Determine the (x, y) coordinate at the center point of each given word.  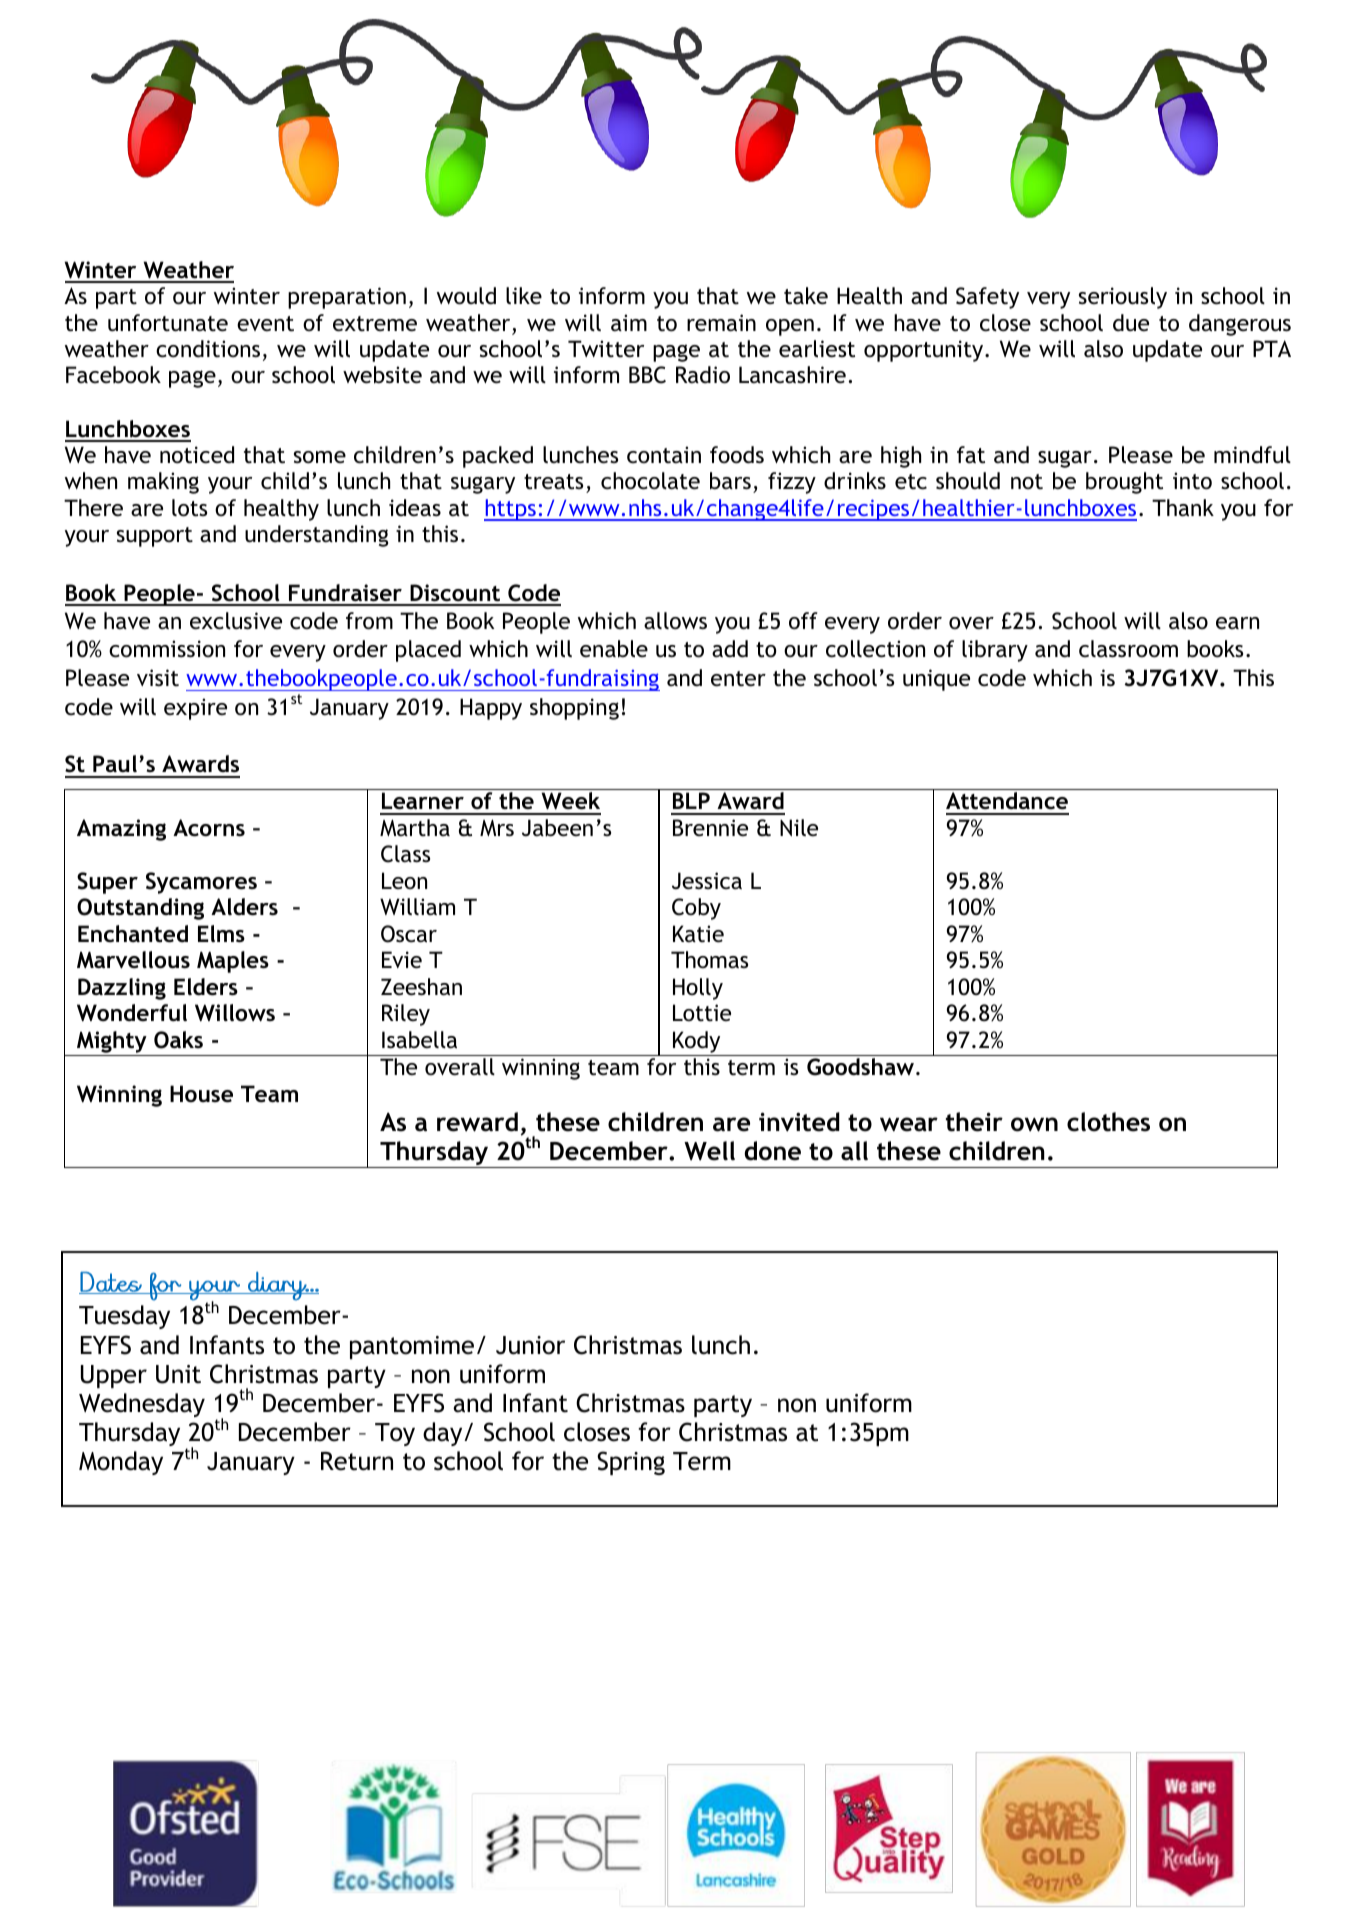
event (265, 324)
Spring (631, 1463)
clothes (1108, 1122)
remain (721, 323)
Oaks (178, 1040)
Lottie (702, 1013)
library (995, 651)
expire (195, 709)
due (1131, 323)
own (1034, 1124)
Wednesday (142, 1405)
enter (738, 679)
